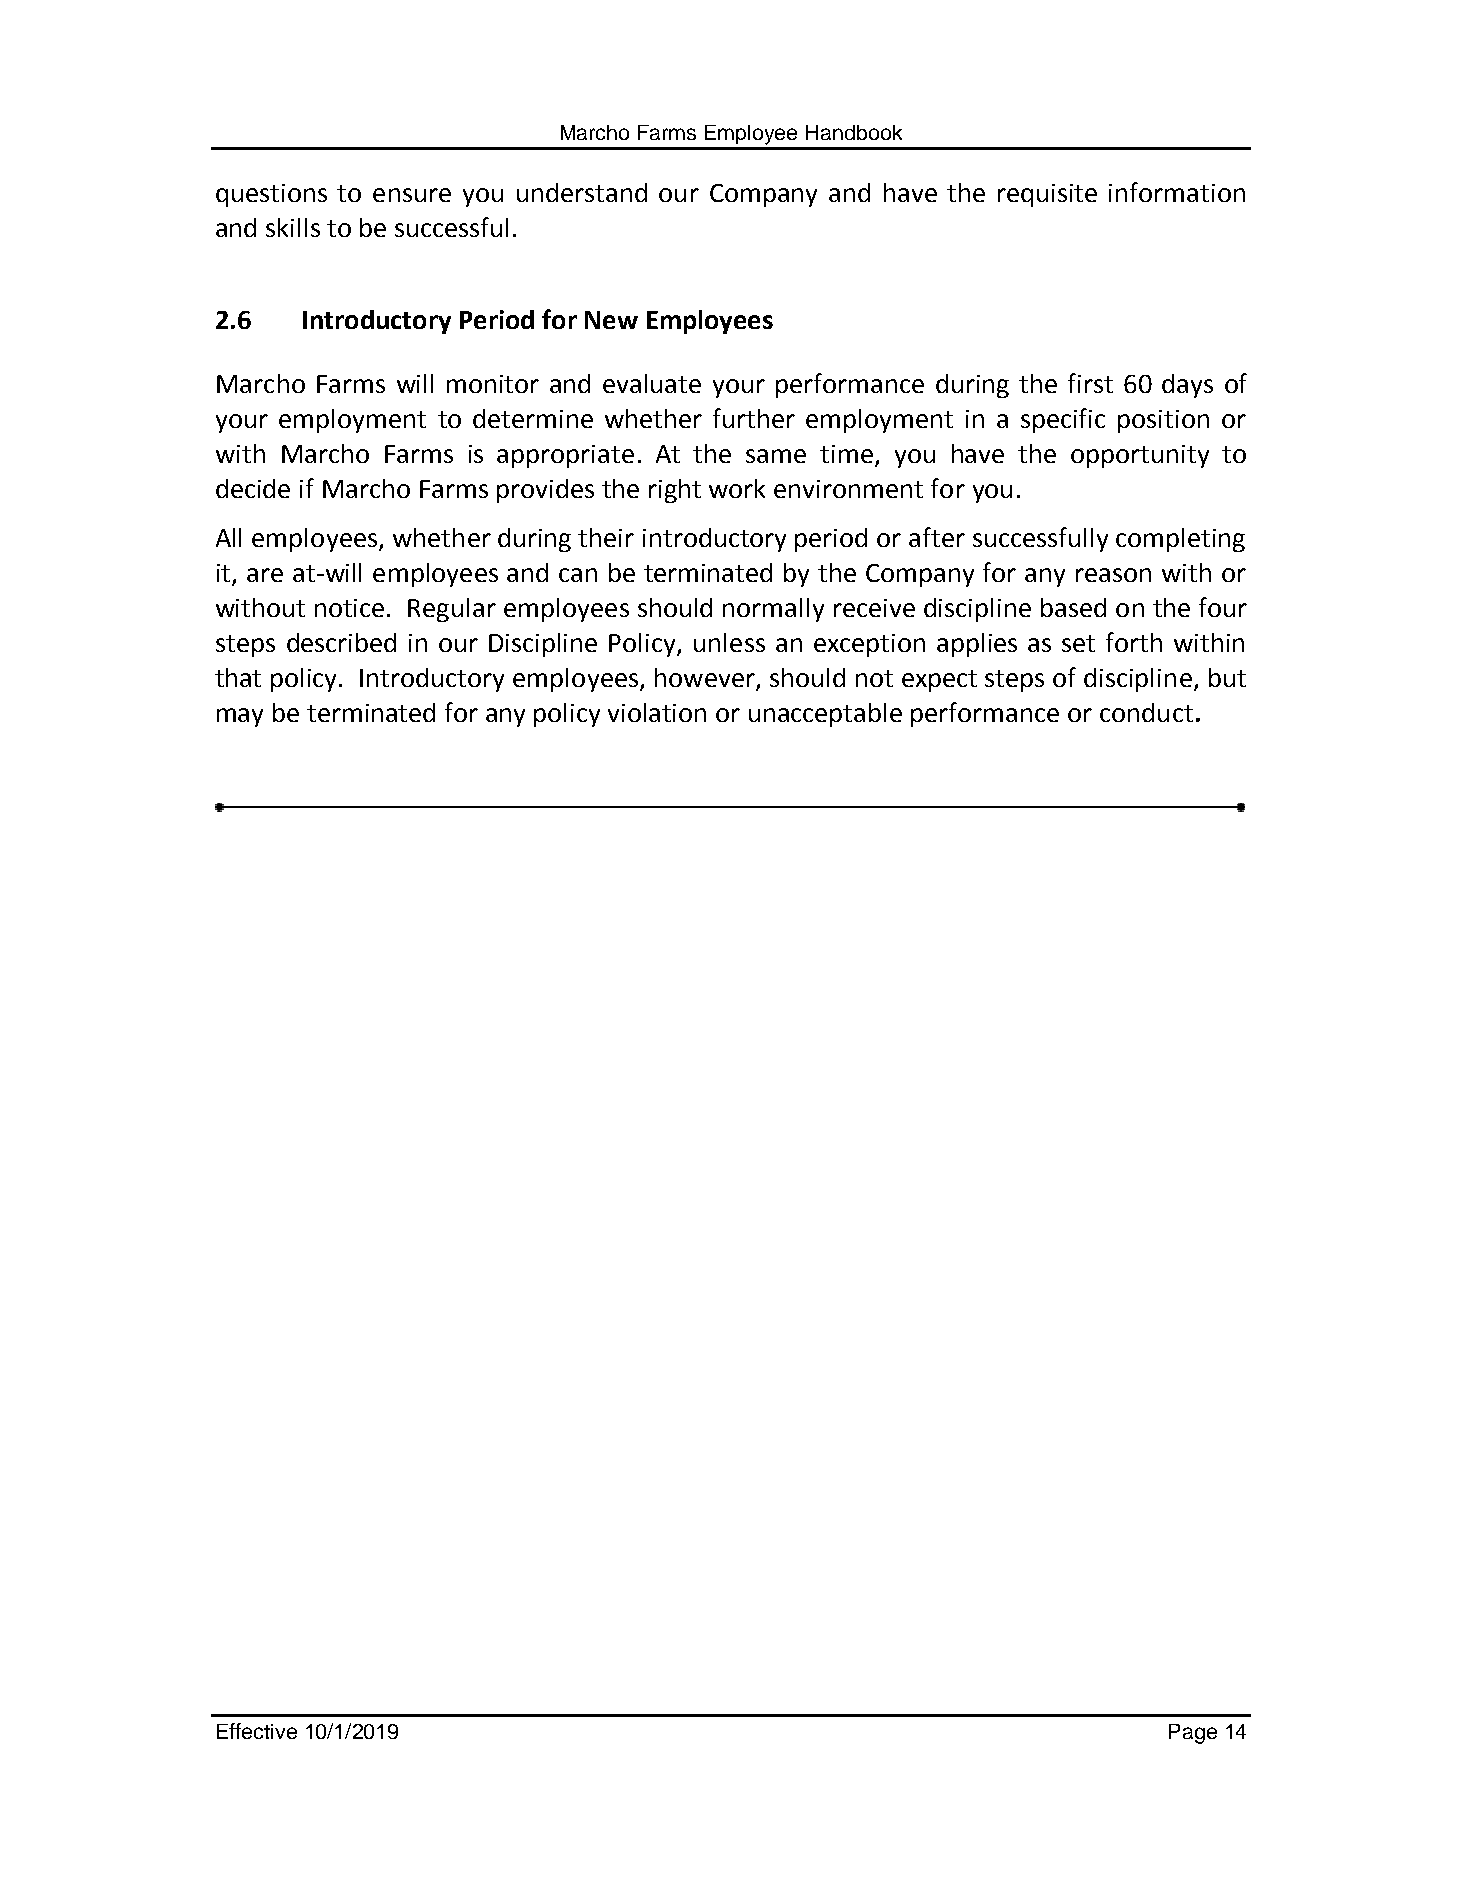  What do you see at coordinates (240, 717) in the page?
I see `may` at bounding box center [240, 717].
